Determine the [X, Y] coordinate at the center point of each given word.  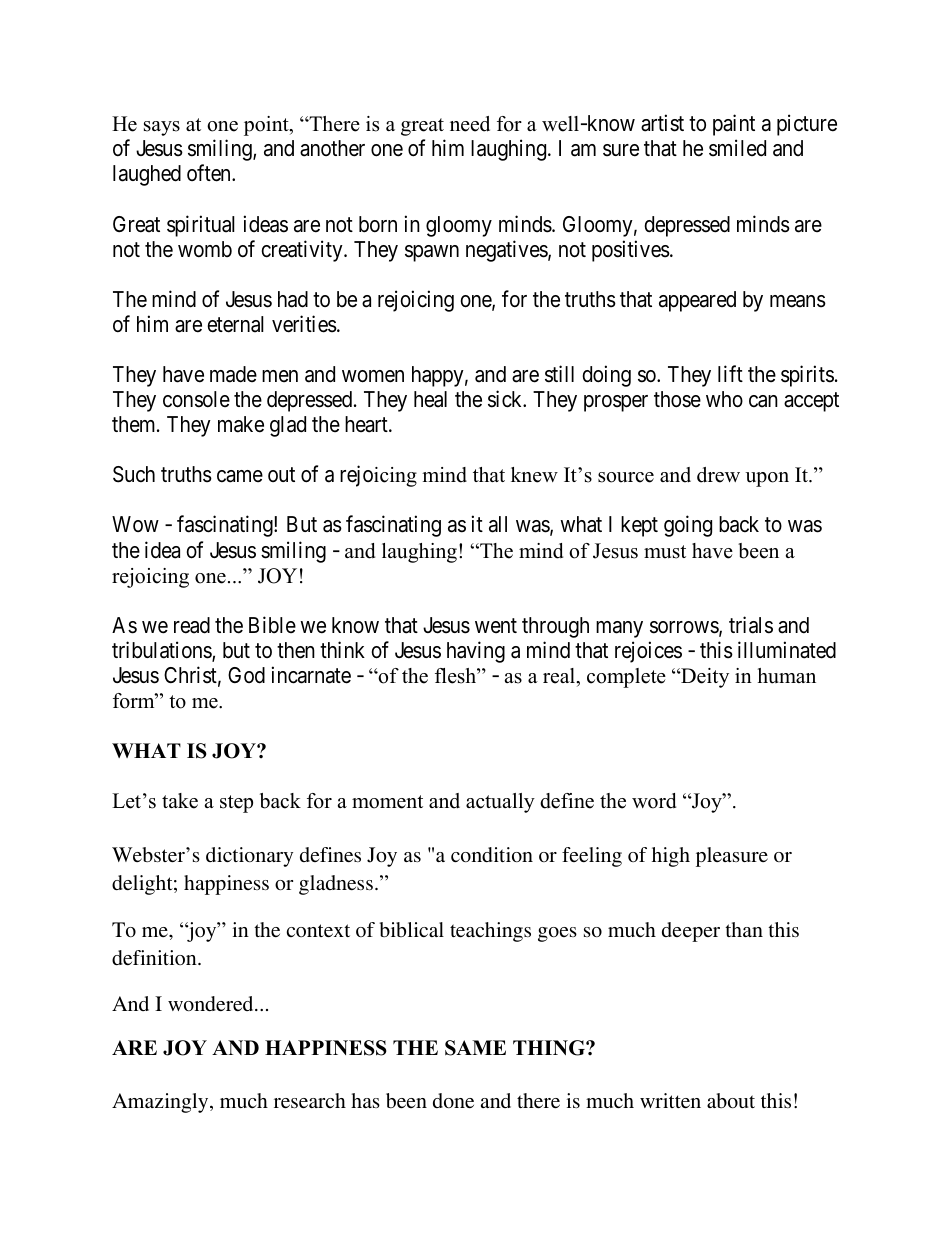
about [731, 1100]
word [654, 801]
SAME [475, 1048]
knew [534, 475]
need [470, 124]
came [240, 476]
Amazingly [161, 1103]
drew [718, 475]
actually [500, 803]
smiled [737, 148]
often [210, 173]
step [236, 804]
